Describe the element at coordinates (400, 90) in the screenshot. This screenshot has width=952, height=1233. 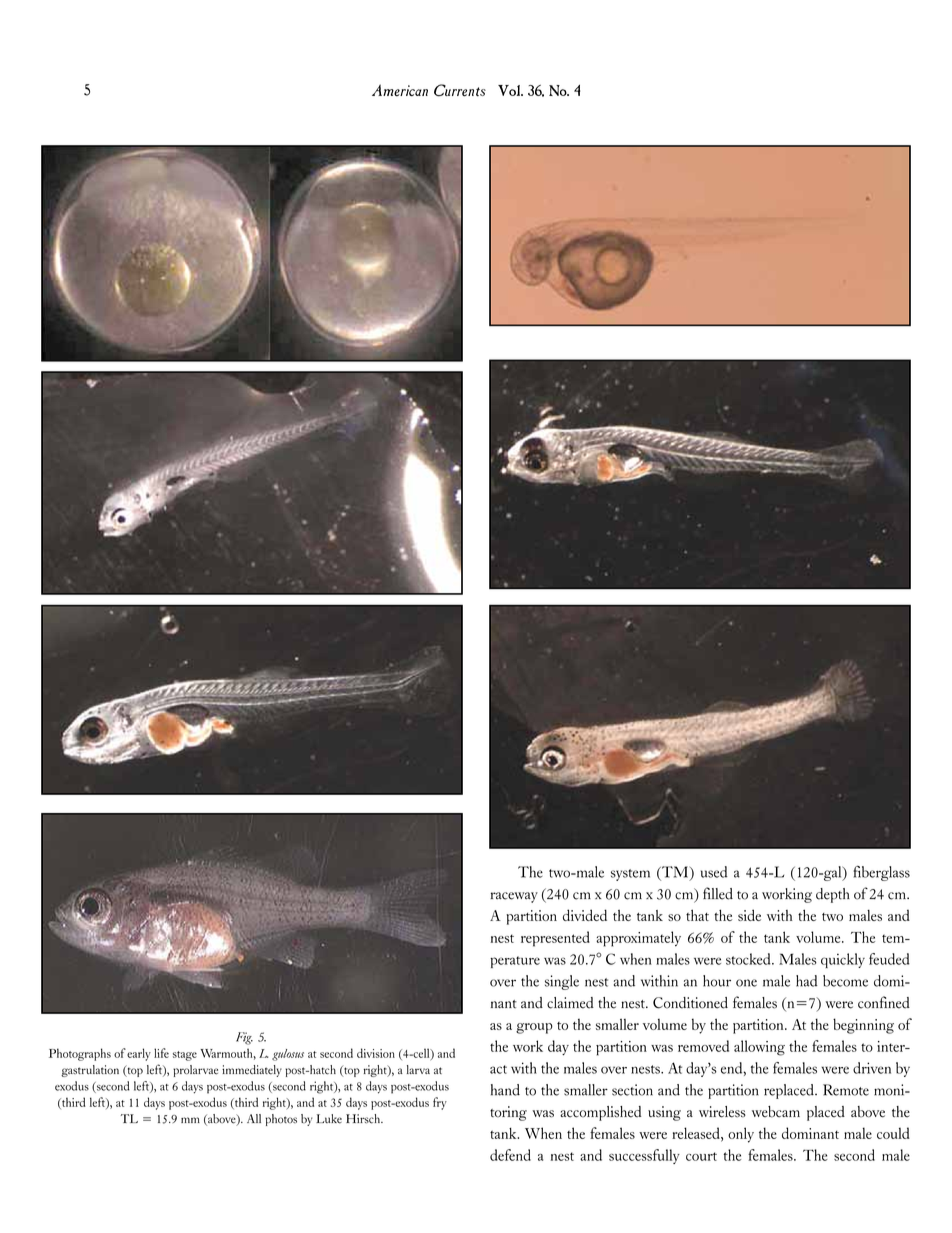
I see `American` at that location.
